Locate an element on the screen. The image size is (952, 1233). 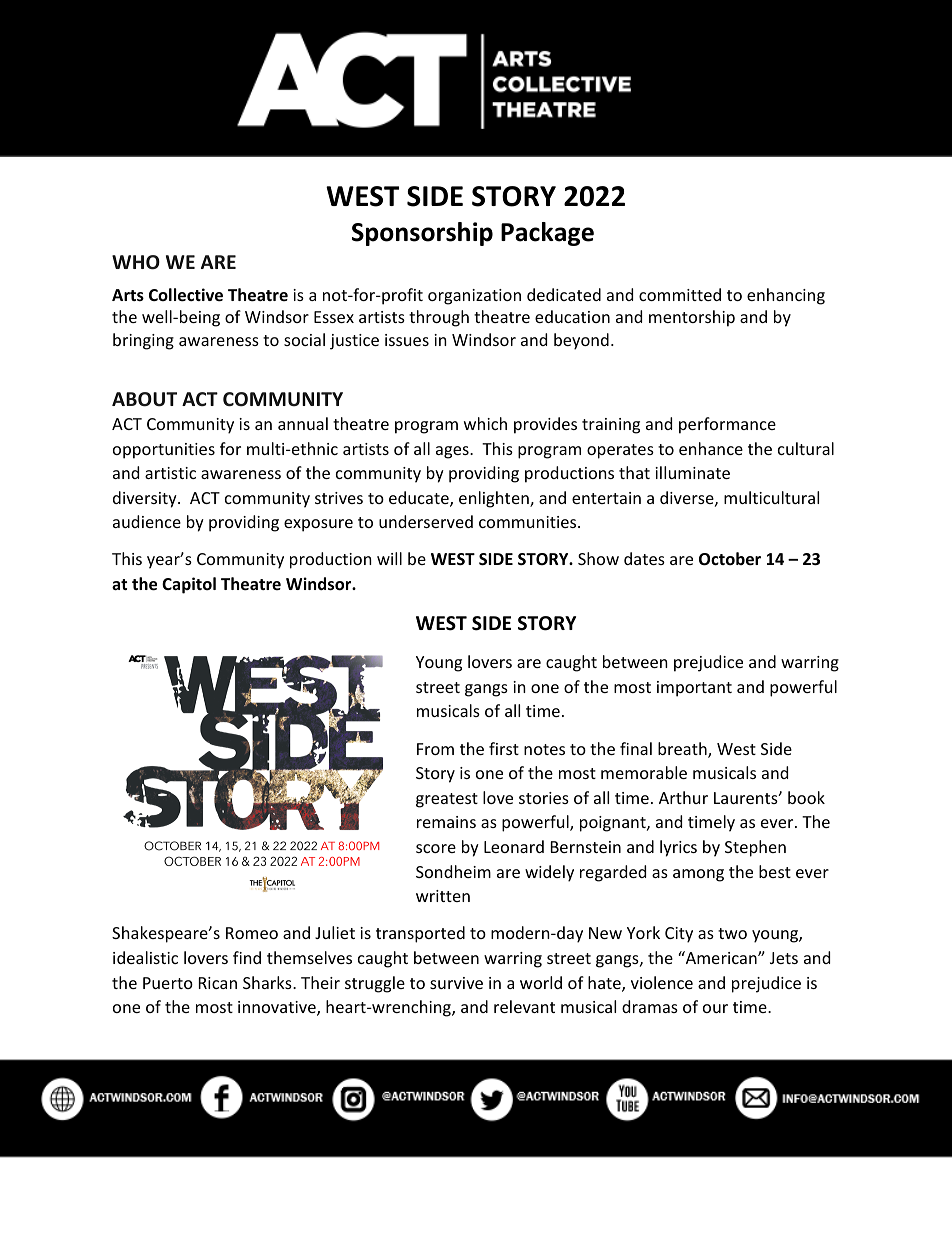
Romeo is located at coordinates (252, 933).
